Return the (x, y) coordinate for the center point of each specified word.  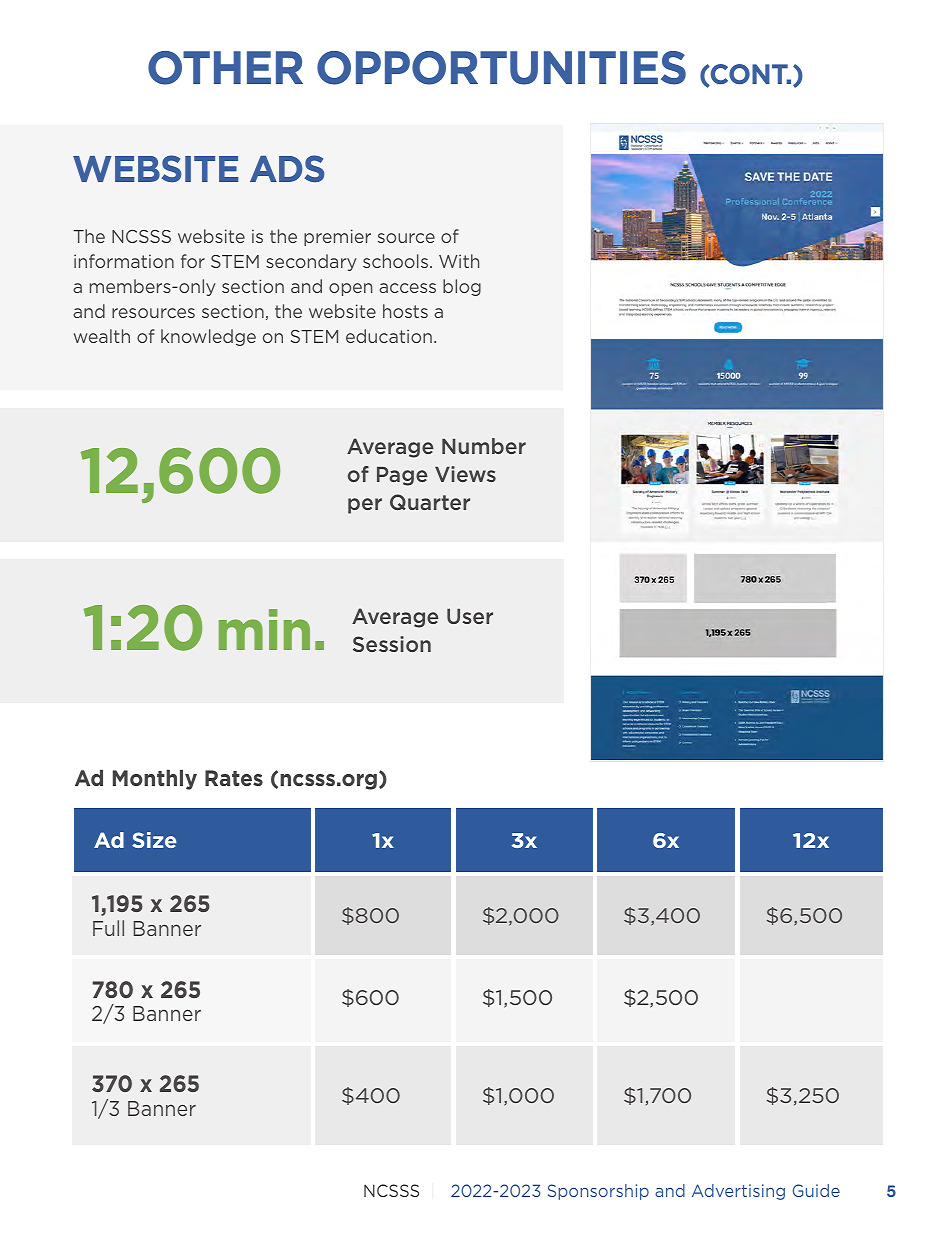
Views (465, 474)
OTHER (225, 68)
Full (108, 928)
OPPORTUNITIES (501, 68)
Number (484, 446)
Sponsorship (598, 1192)
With (459, 261)
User (470, 616)
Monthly (155, 780)
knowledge (208, 337)
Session (392, 644)
